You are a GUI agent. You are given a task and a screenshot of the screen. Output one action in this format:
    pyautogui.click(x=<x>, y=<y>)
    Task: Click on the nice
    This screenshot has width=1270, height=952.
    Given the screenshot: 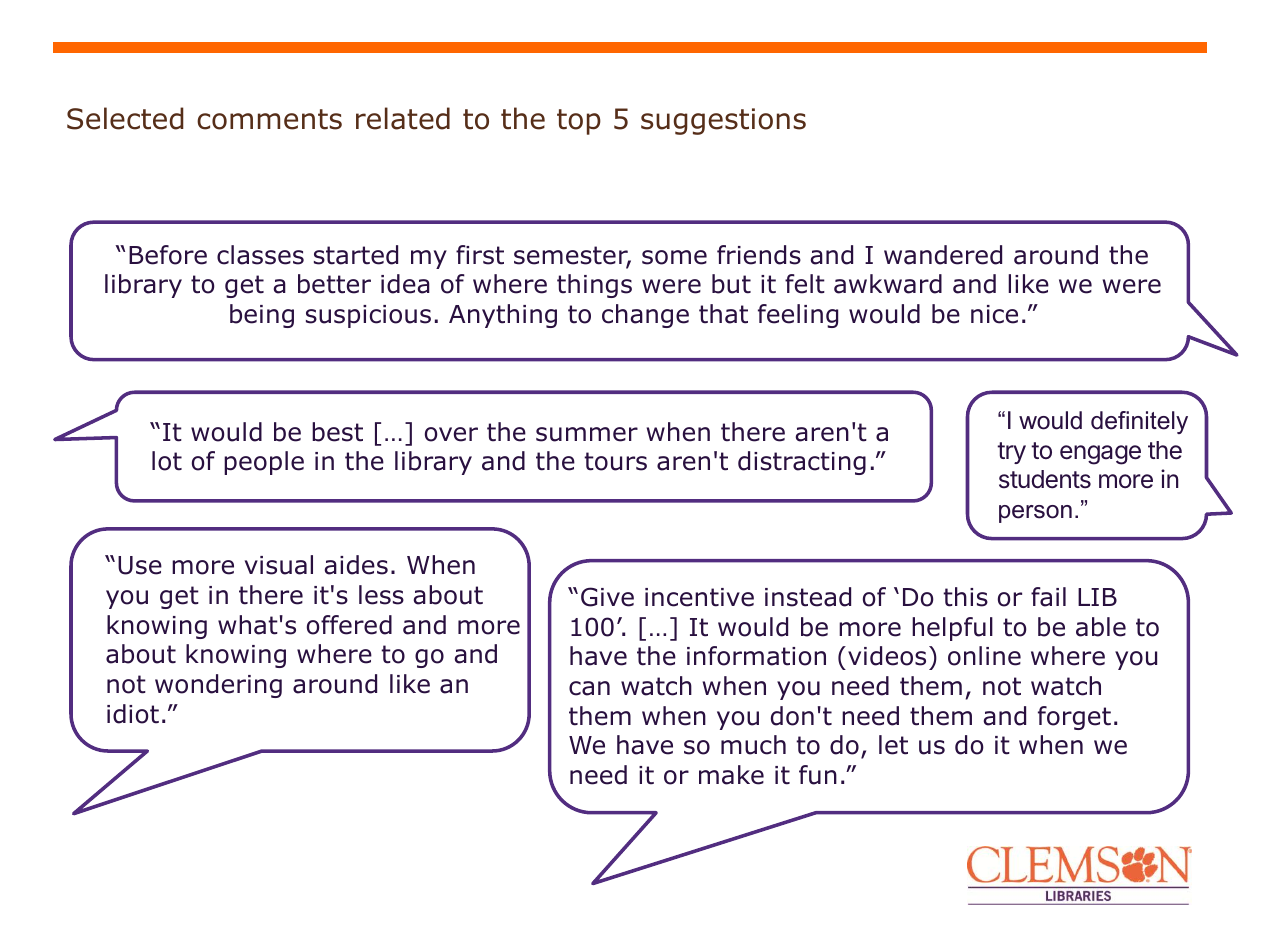 What is the action you would take?
    pyautogui.click(x=994, y=314)
